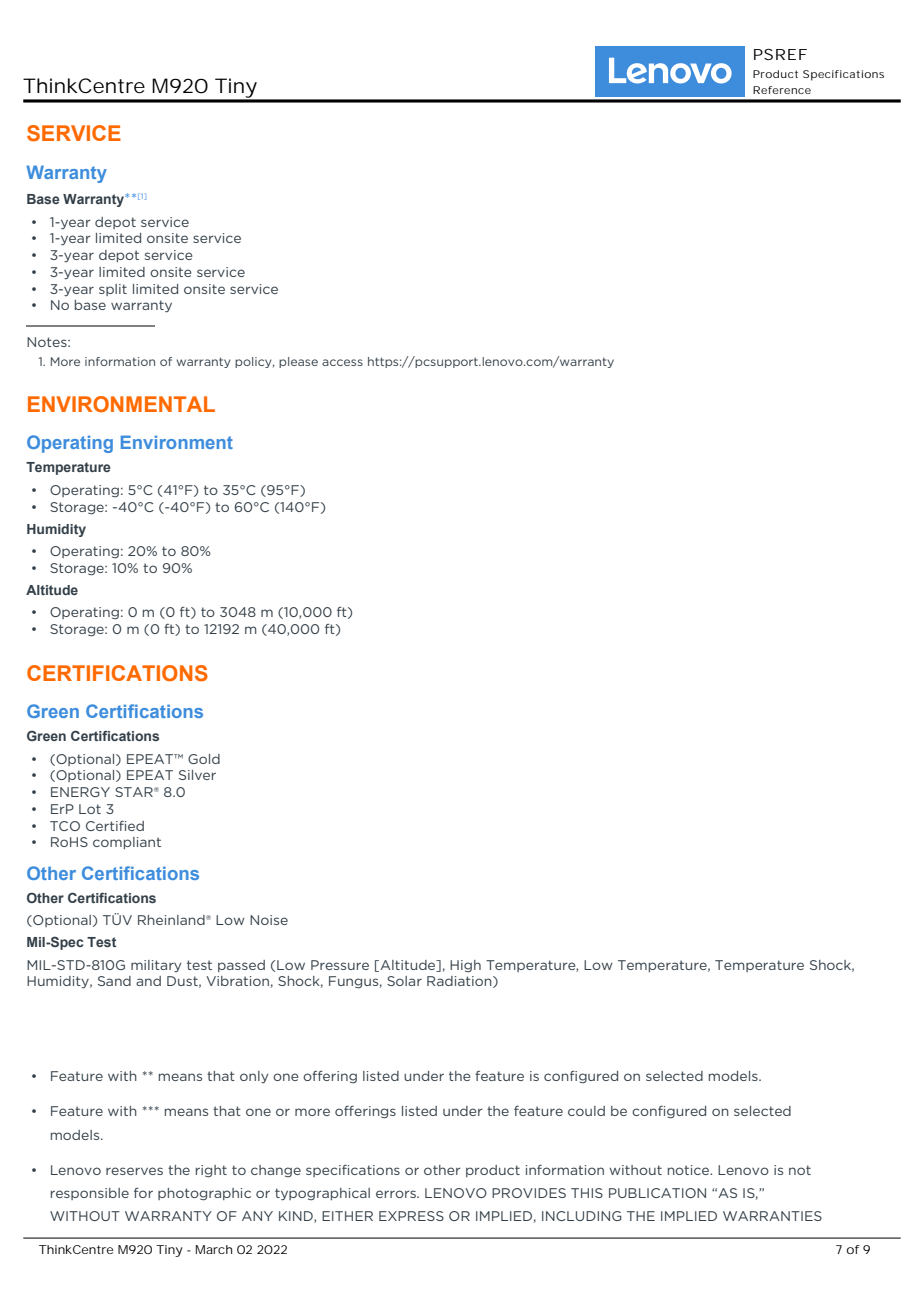 The width and height of the screenshot is (924, 1308). Describe the element at coordinates (113, 290) in the screenshot. I see `split` at that location.
